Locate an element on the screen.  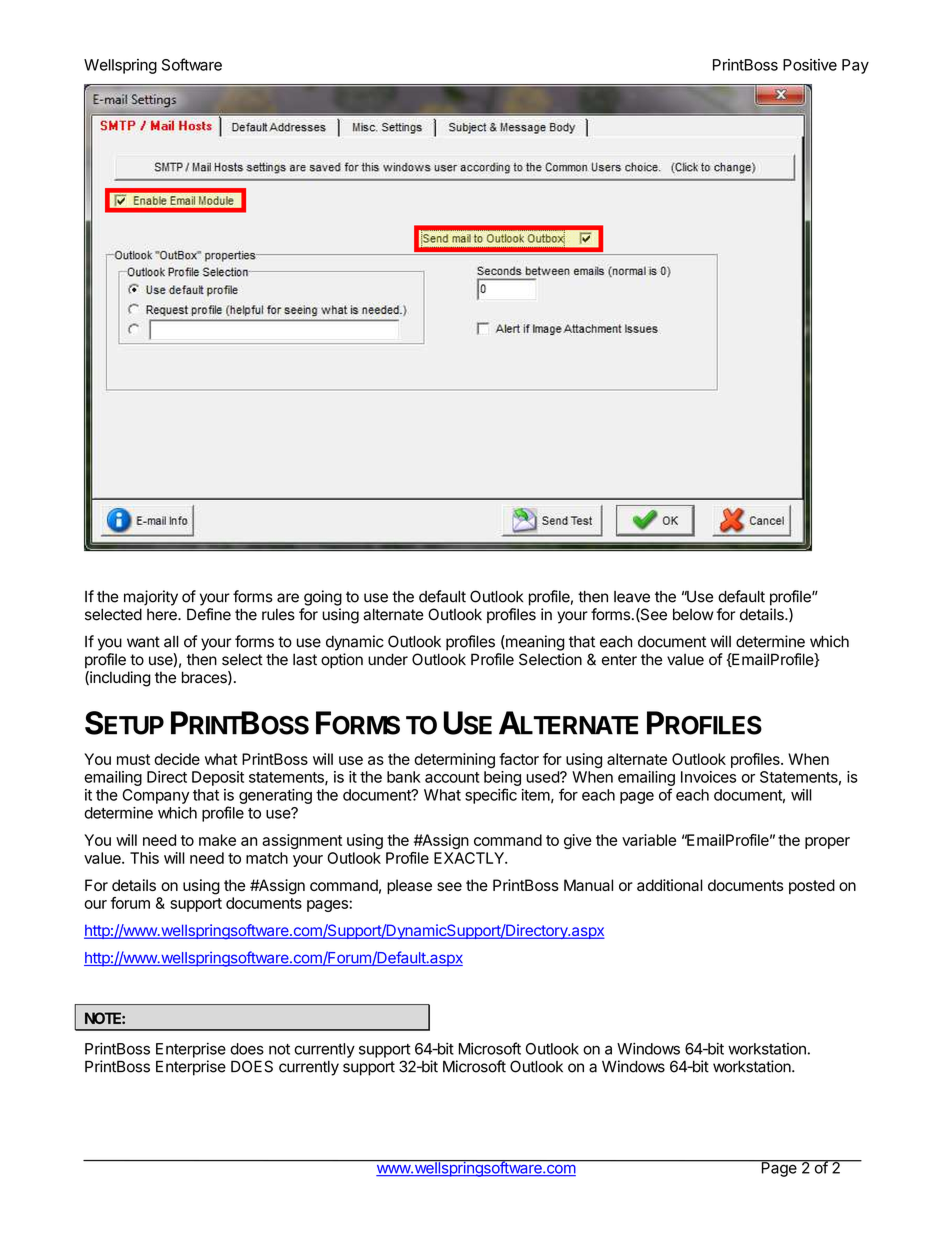
Positive is located at coordinates (810, 65).
